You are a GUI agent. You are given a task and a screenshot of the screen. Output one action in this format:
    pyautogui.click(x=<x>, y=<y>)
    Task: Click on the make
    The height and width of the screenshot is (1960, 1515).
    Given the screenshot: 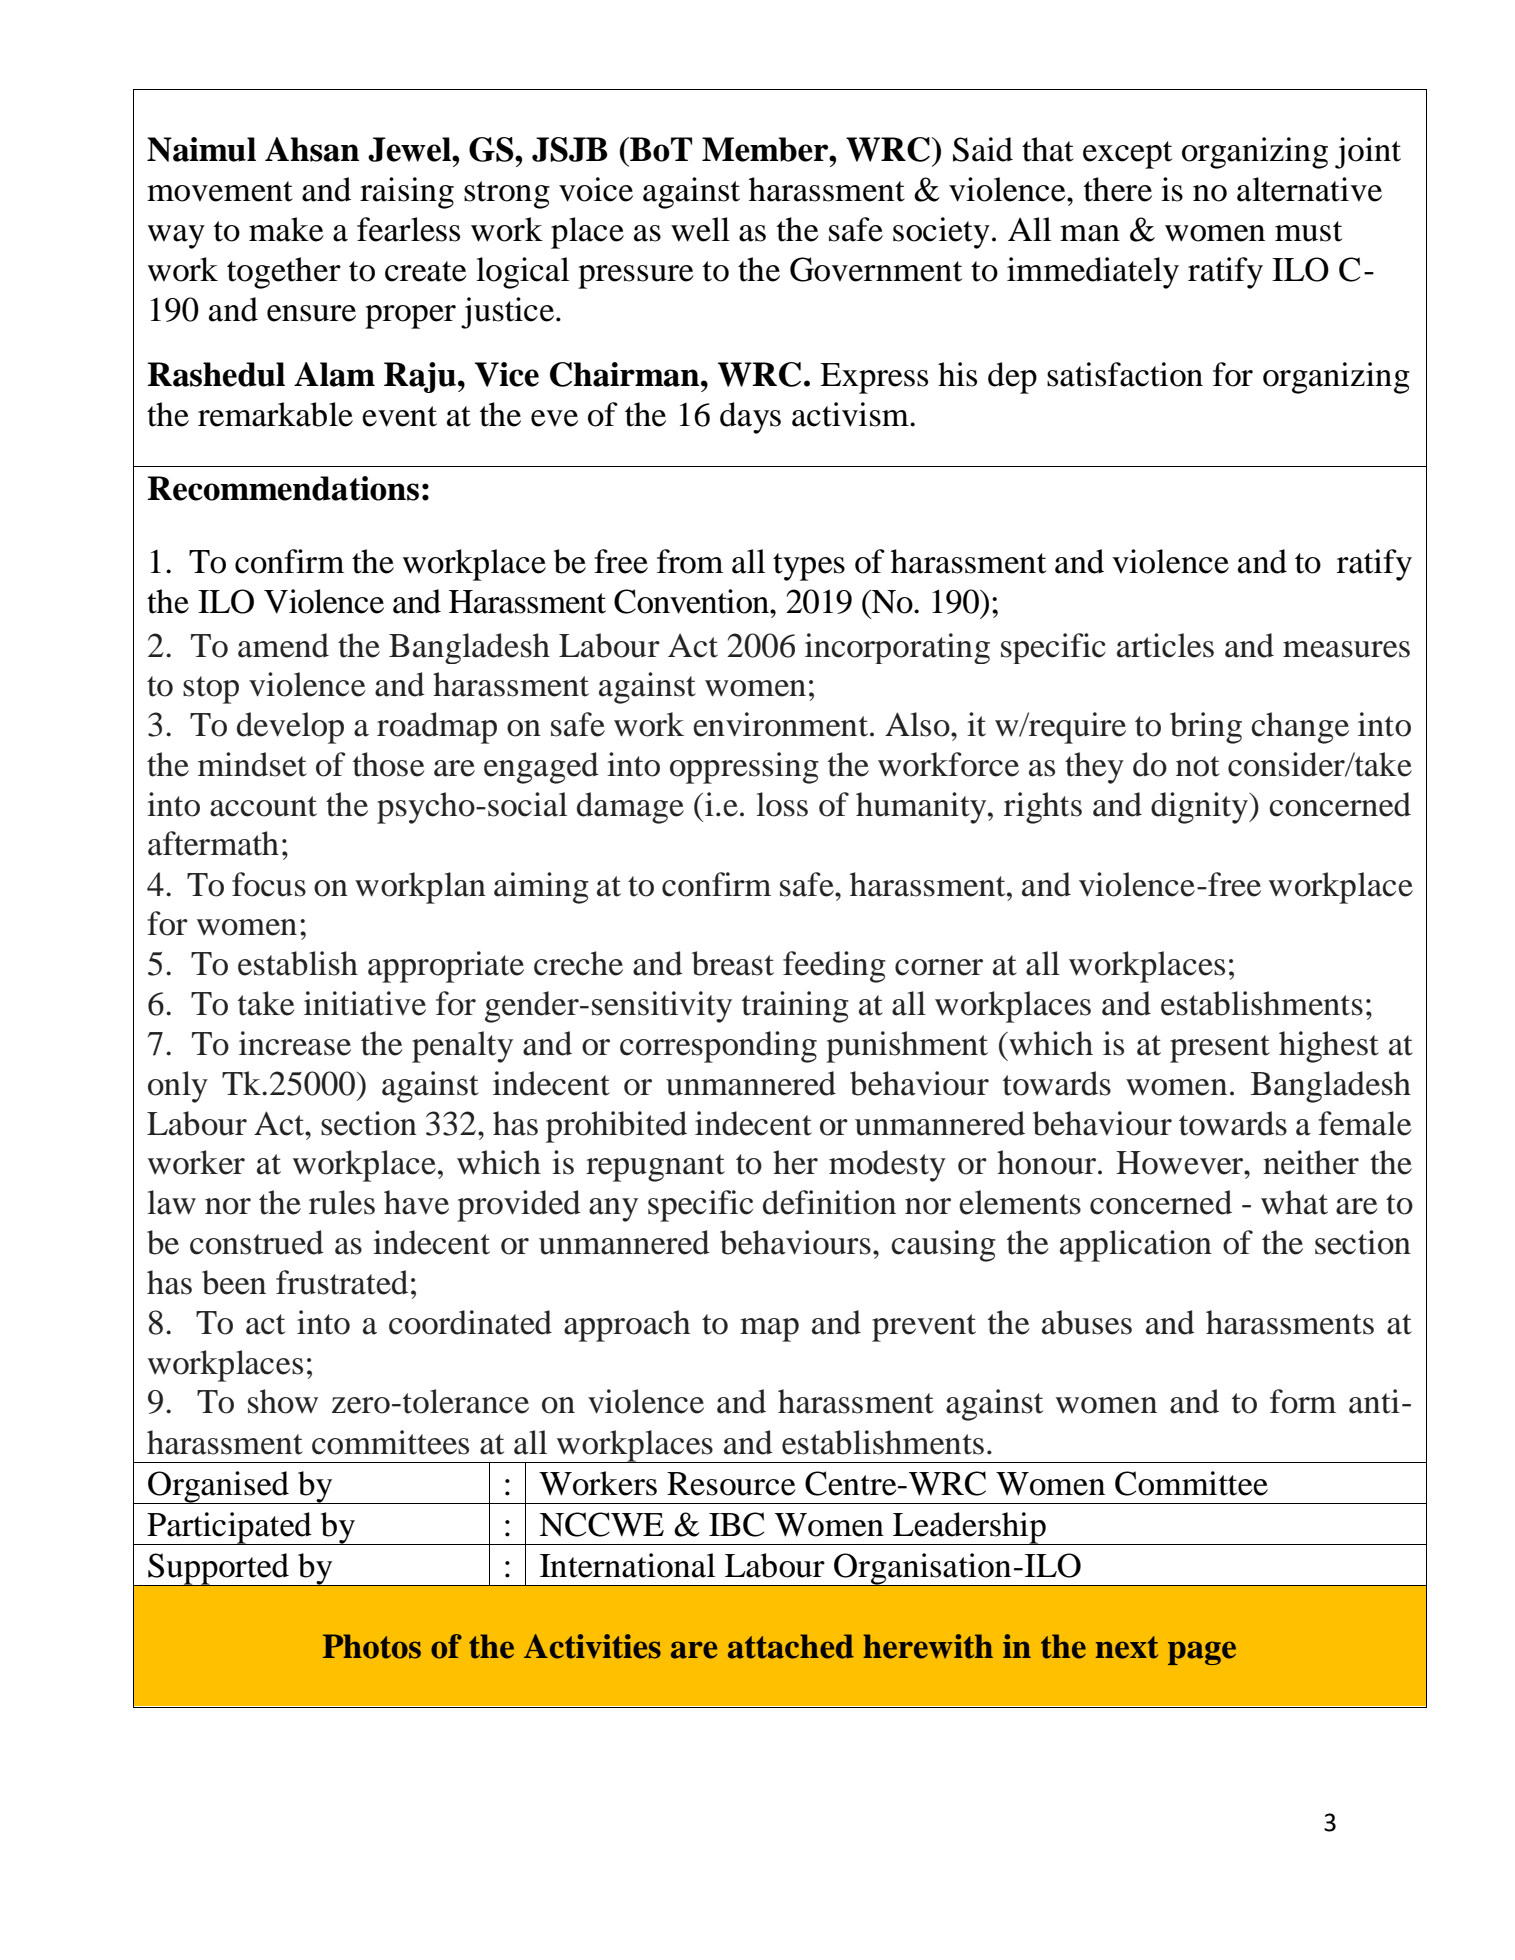 What is the action you would take?
    pyautogui.click(x=286, y=229)
